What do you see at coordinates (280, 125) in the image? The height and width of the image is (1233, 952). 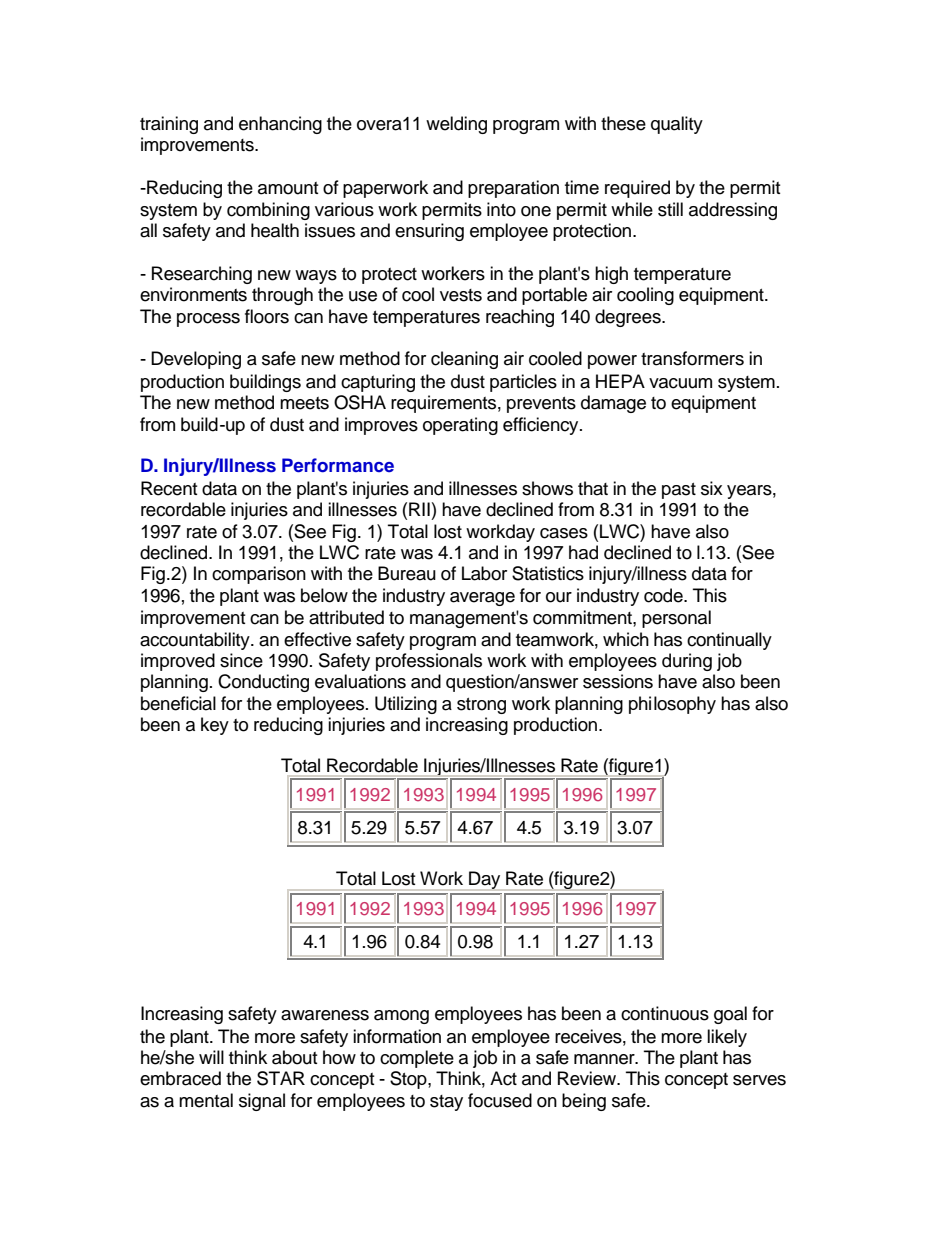 I see `enhancing` at bounding box center [280, 125].
